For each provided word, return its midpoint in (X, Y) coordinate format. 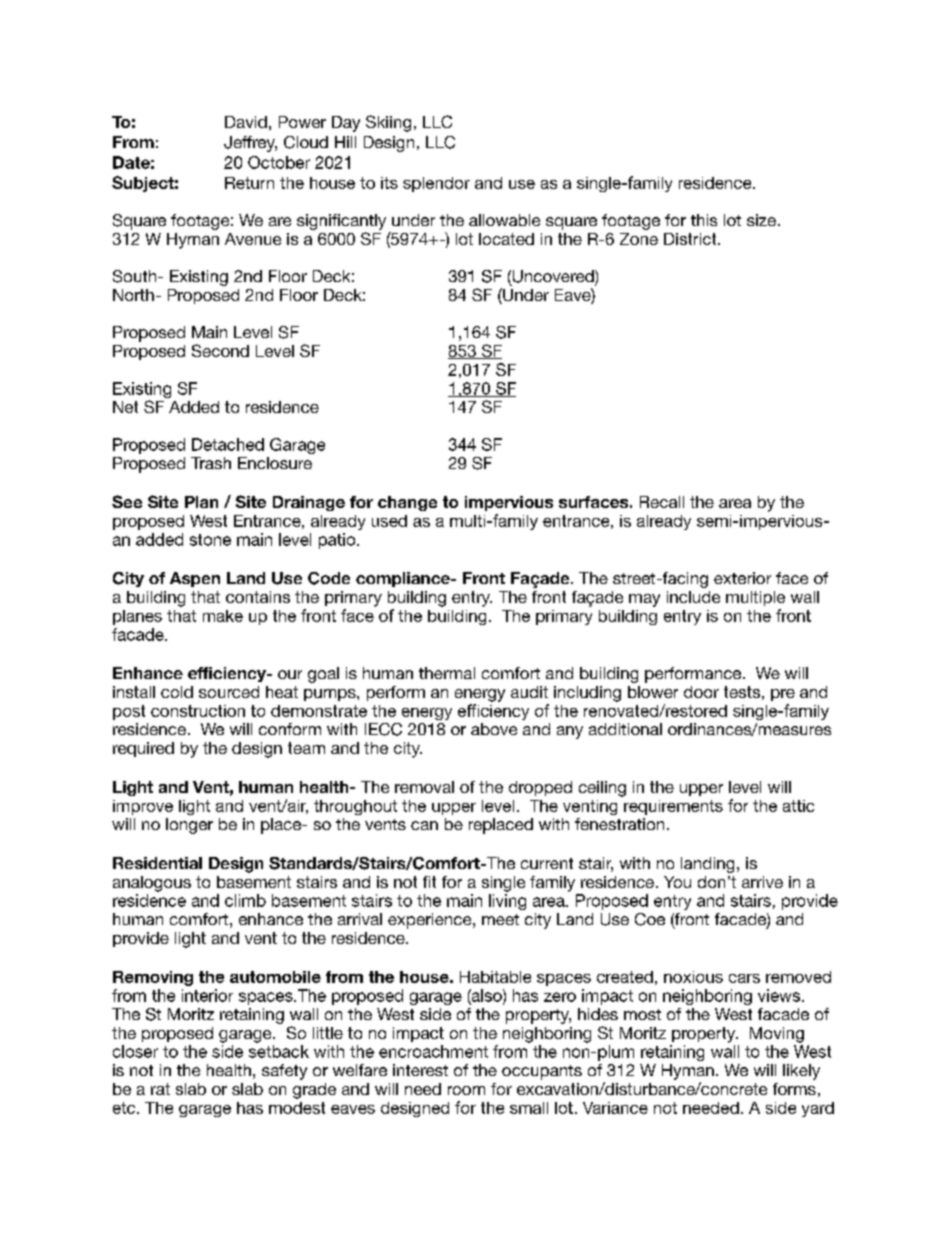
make (223, 616)
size (761, 220)
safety (284, 1072)
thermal (447, 673)
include (693, 597)
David (246, 122)
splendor (436, 184)
